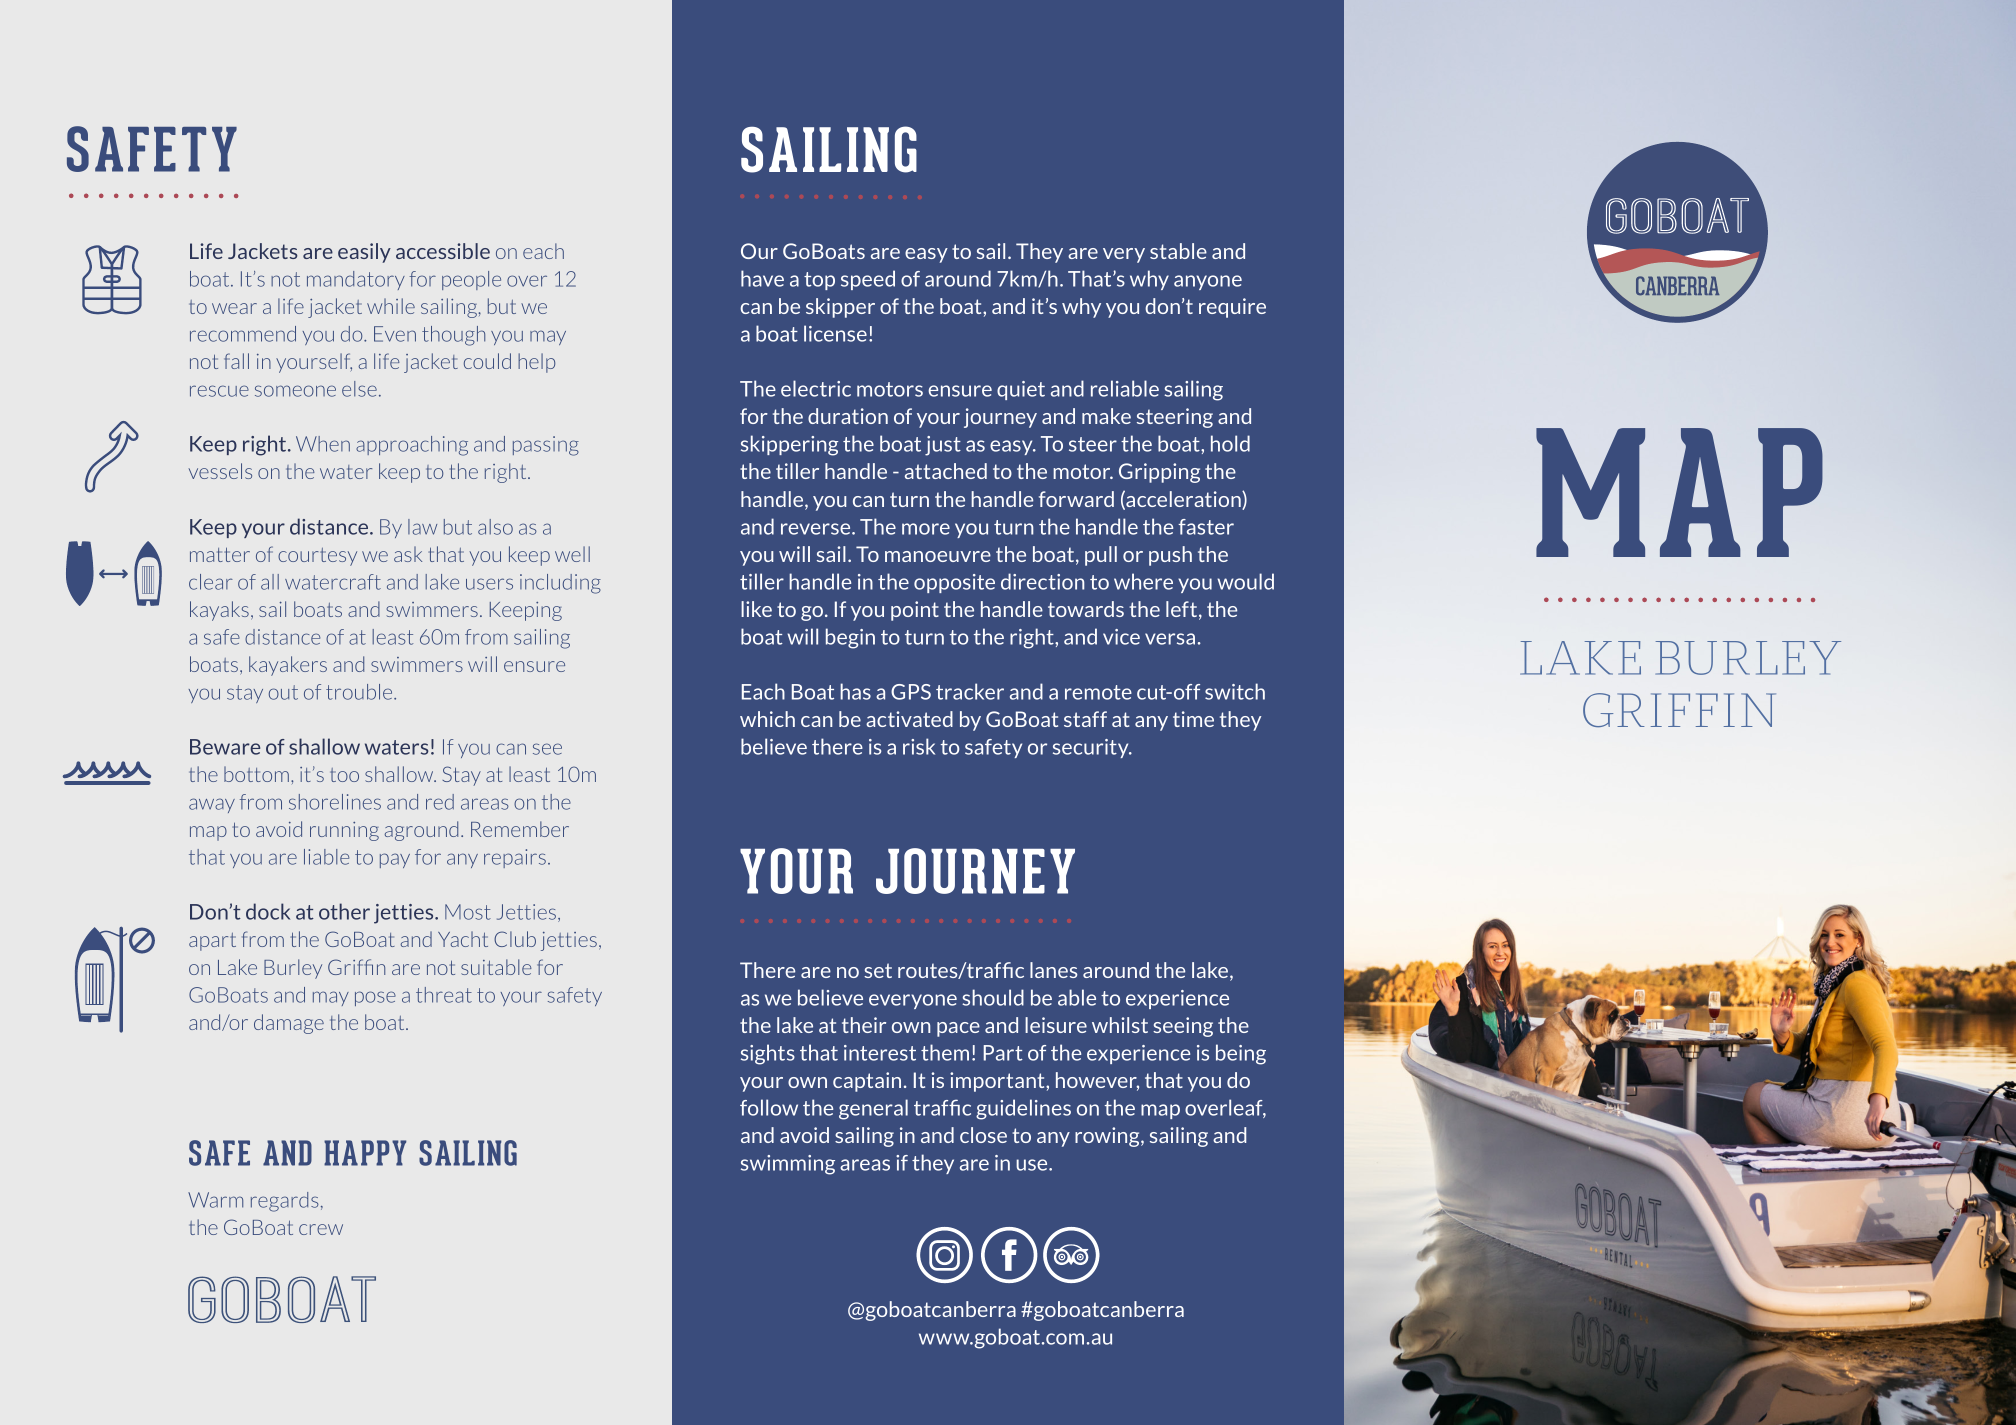 The height and width of the image is (1425, 2016). Describe the element at coordinates (878, 970) in the image. I see `set` at that location.
